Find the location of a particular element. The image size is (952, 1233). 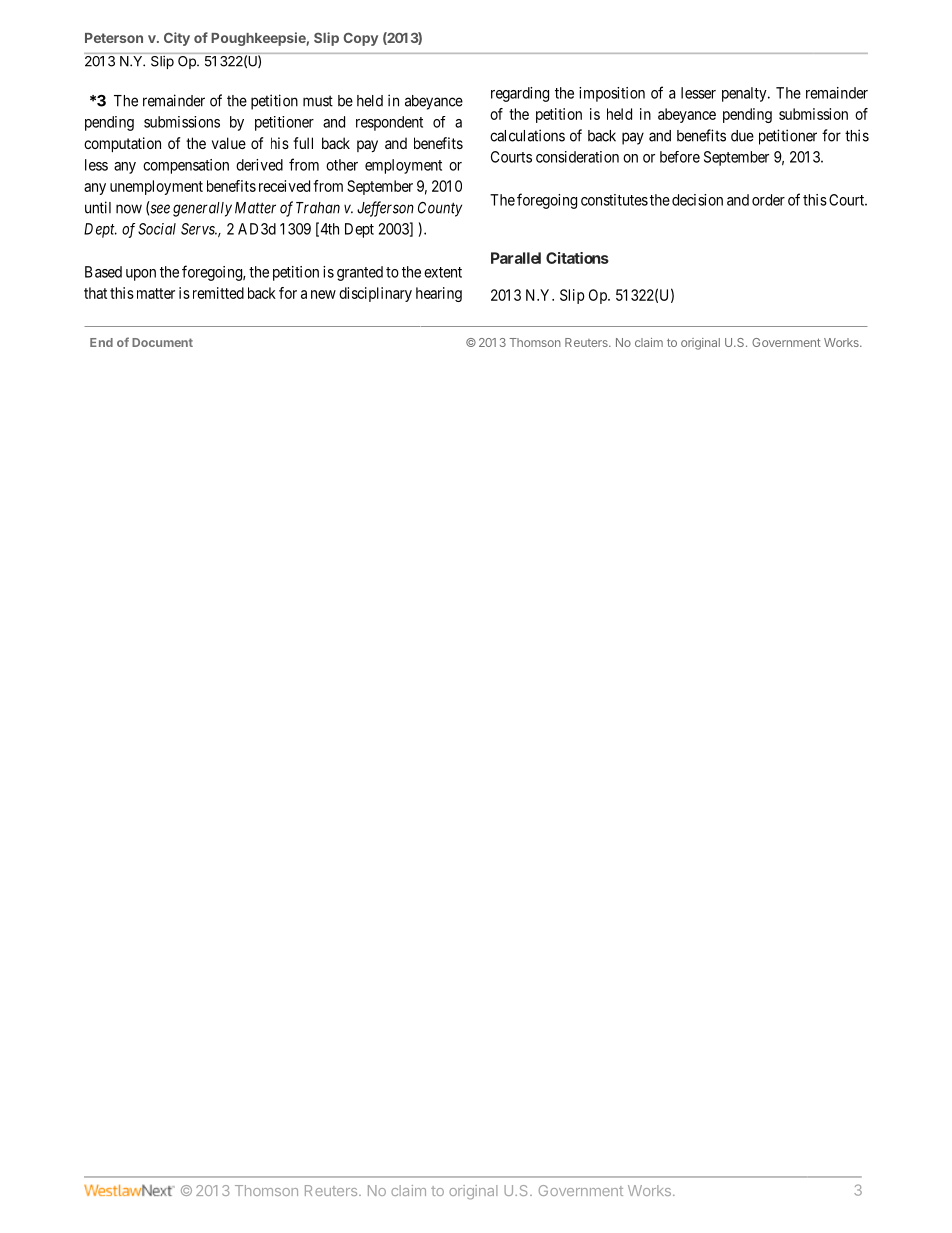

Social is located at coordinates (157, 229).
